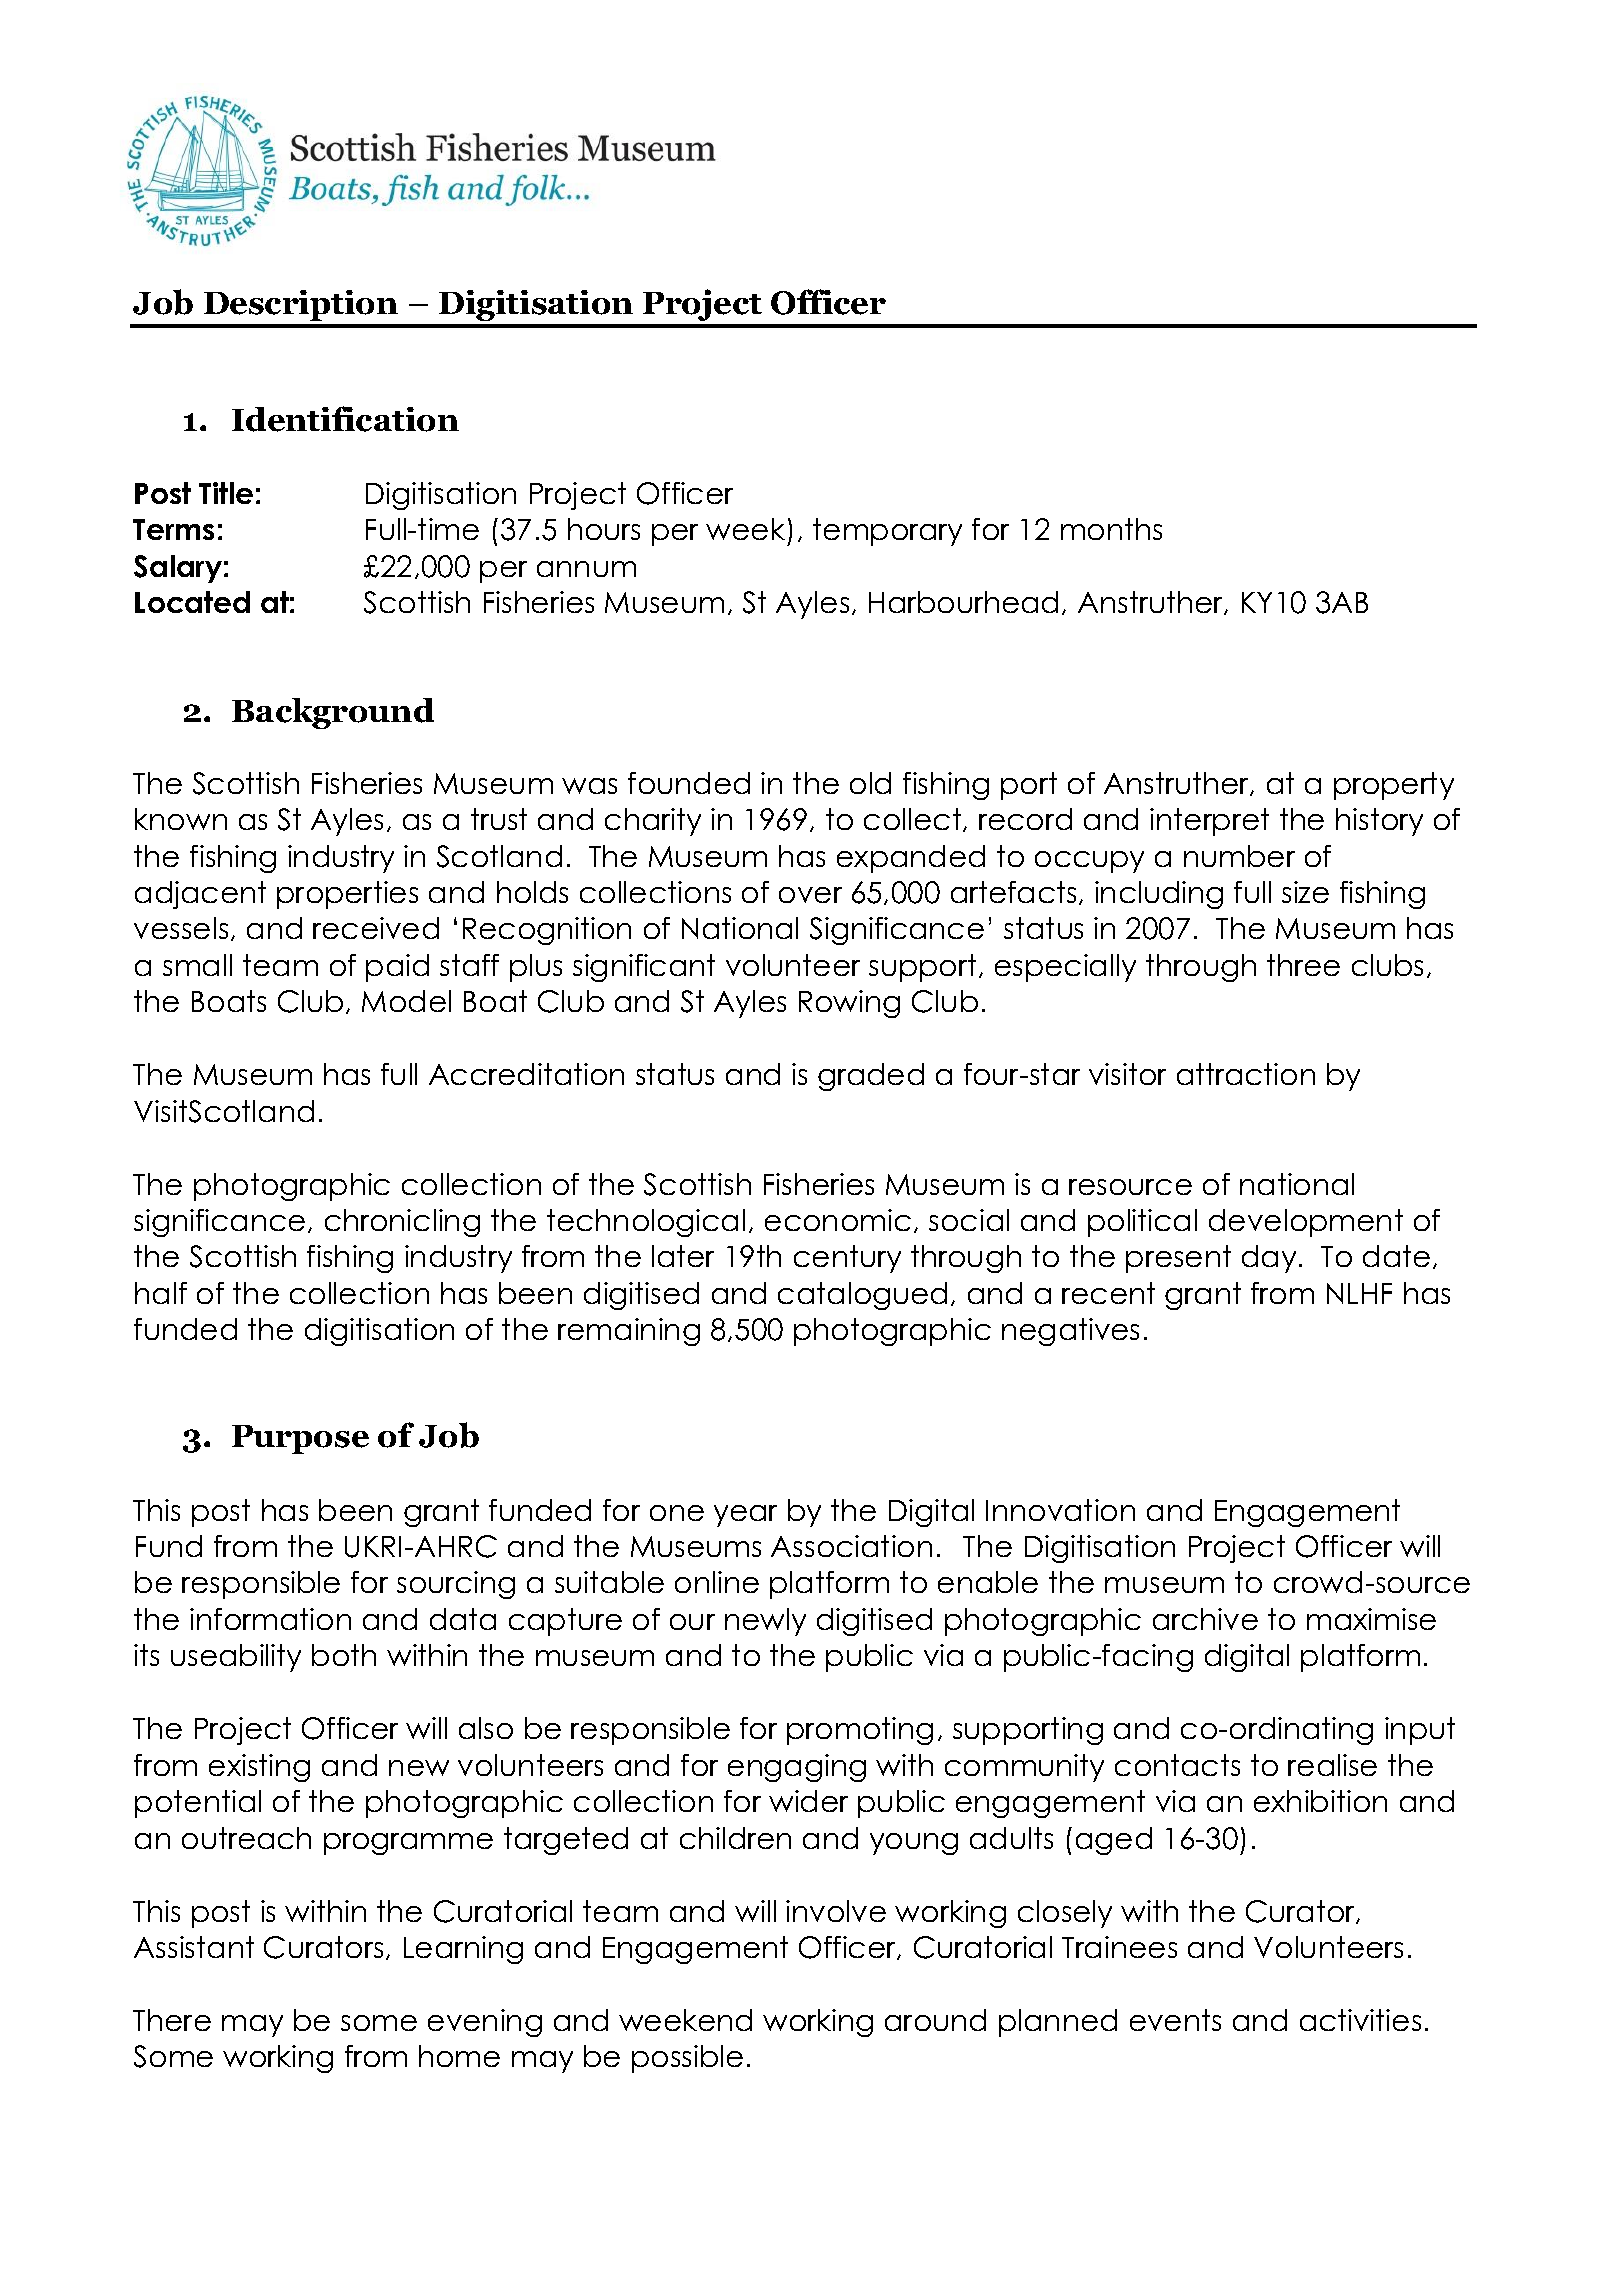 This screenshot has width=1607, height=2274. Describe the element at coordinates (1269, 1259) in the screenshot. I see `day` at that location.
